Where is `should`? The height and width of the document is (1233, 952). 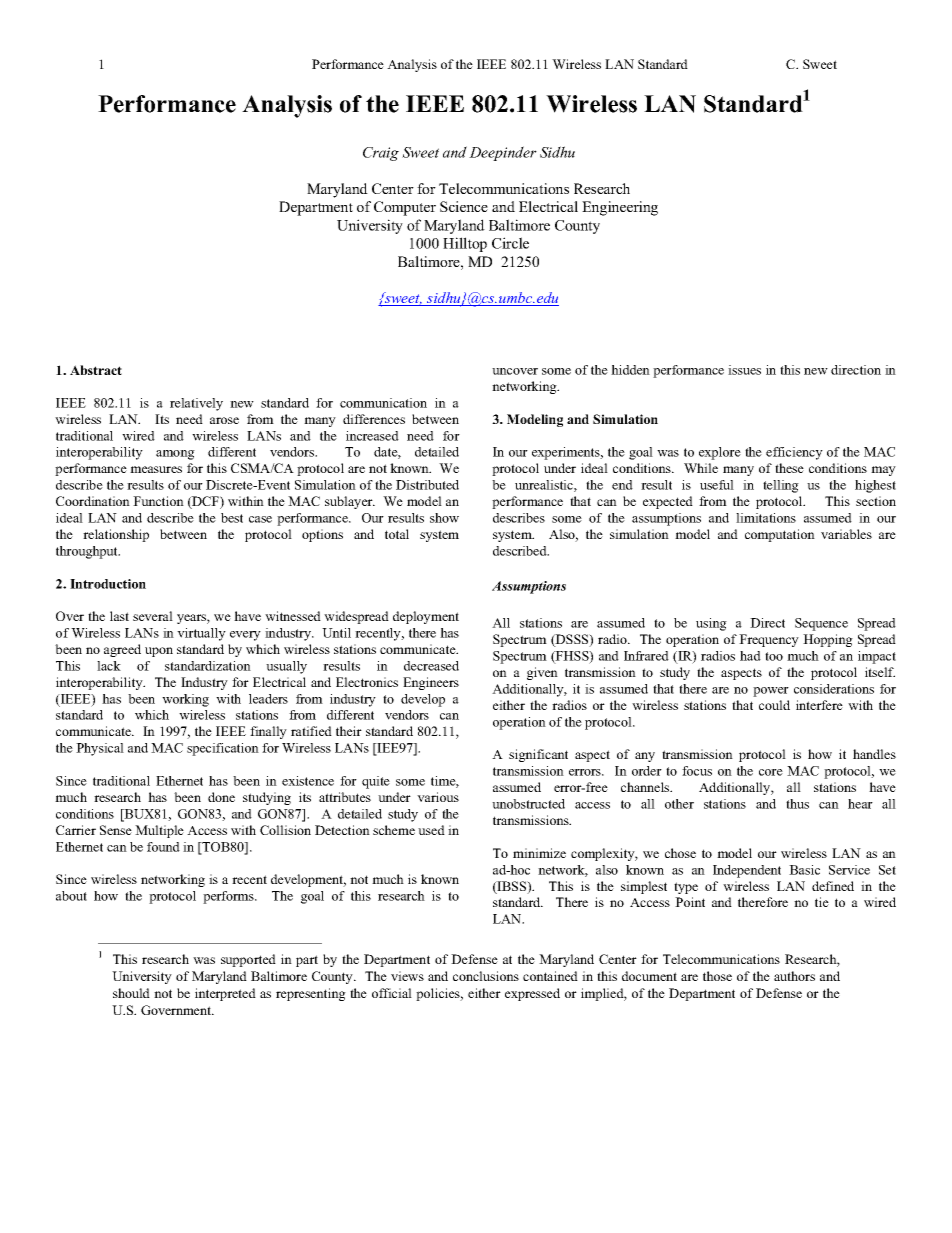 should is located at coordinates (131, 993).
